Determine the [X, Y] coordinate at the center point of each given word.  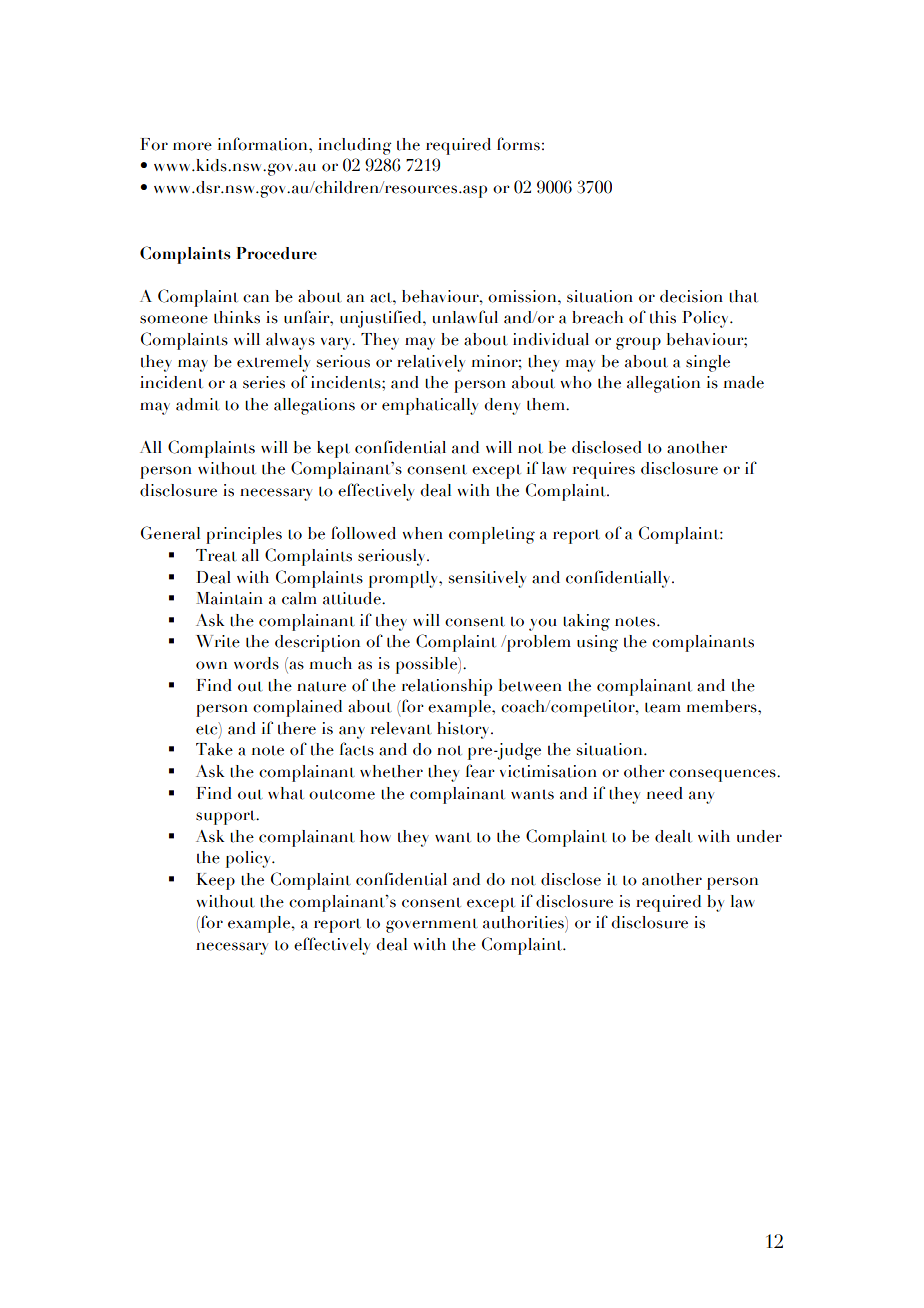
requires [604, 470]
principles [244, 535]
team [663, 707]
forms [518, 144]
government [432, 925]
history [464, 730]
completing [492, 535]
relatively [431, 363]
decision [691, 296]
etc [208, 728]
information [264, 144]
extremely [273, 363]
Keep [215, 881]
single [708, 363]
